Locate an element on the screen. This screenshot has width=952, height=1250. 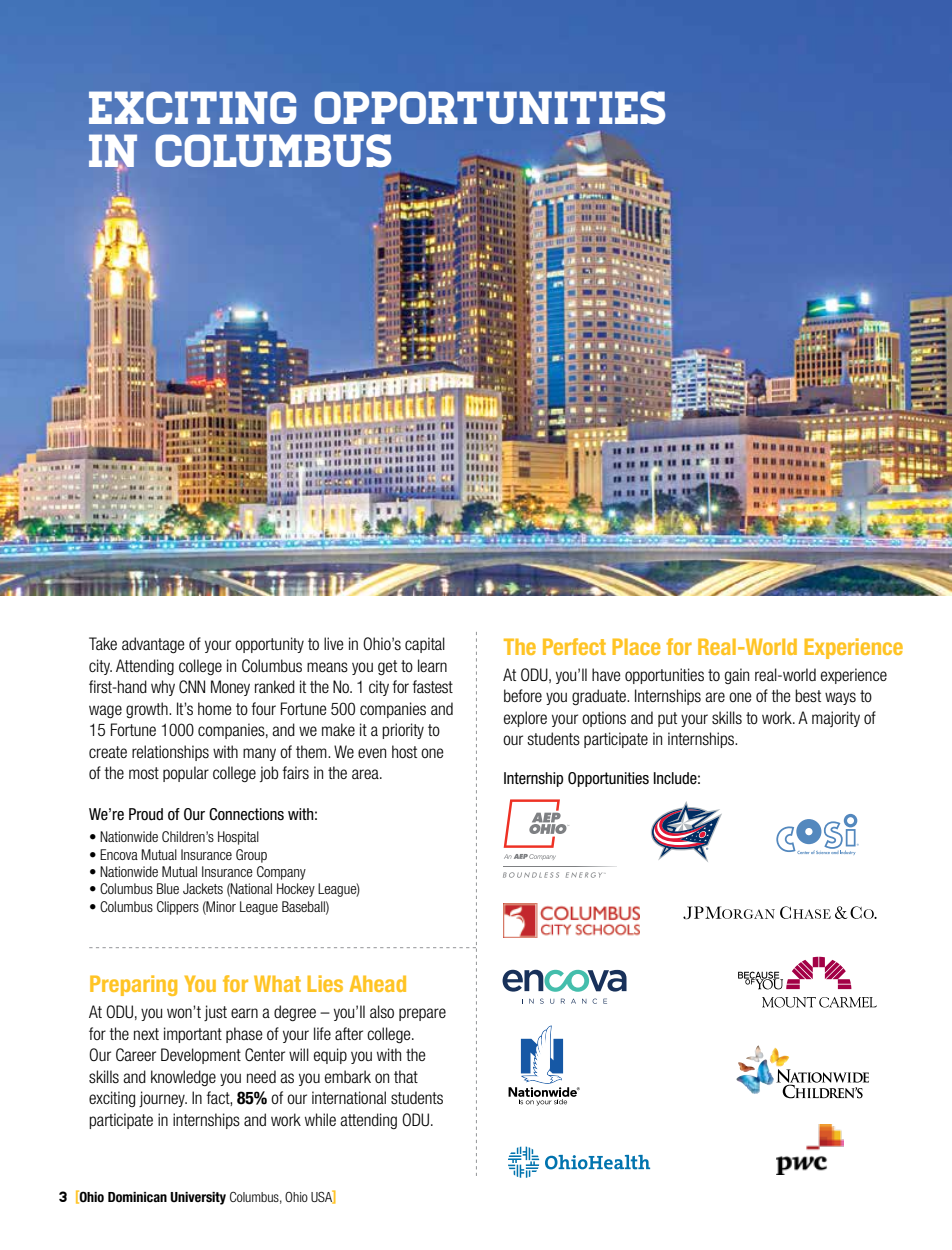
gain is located at coordinates (737, 676).
